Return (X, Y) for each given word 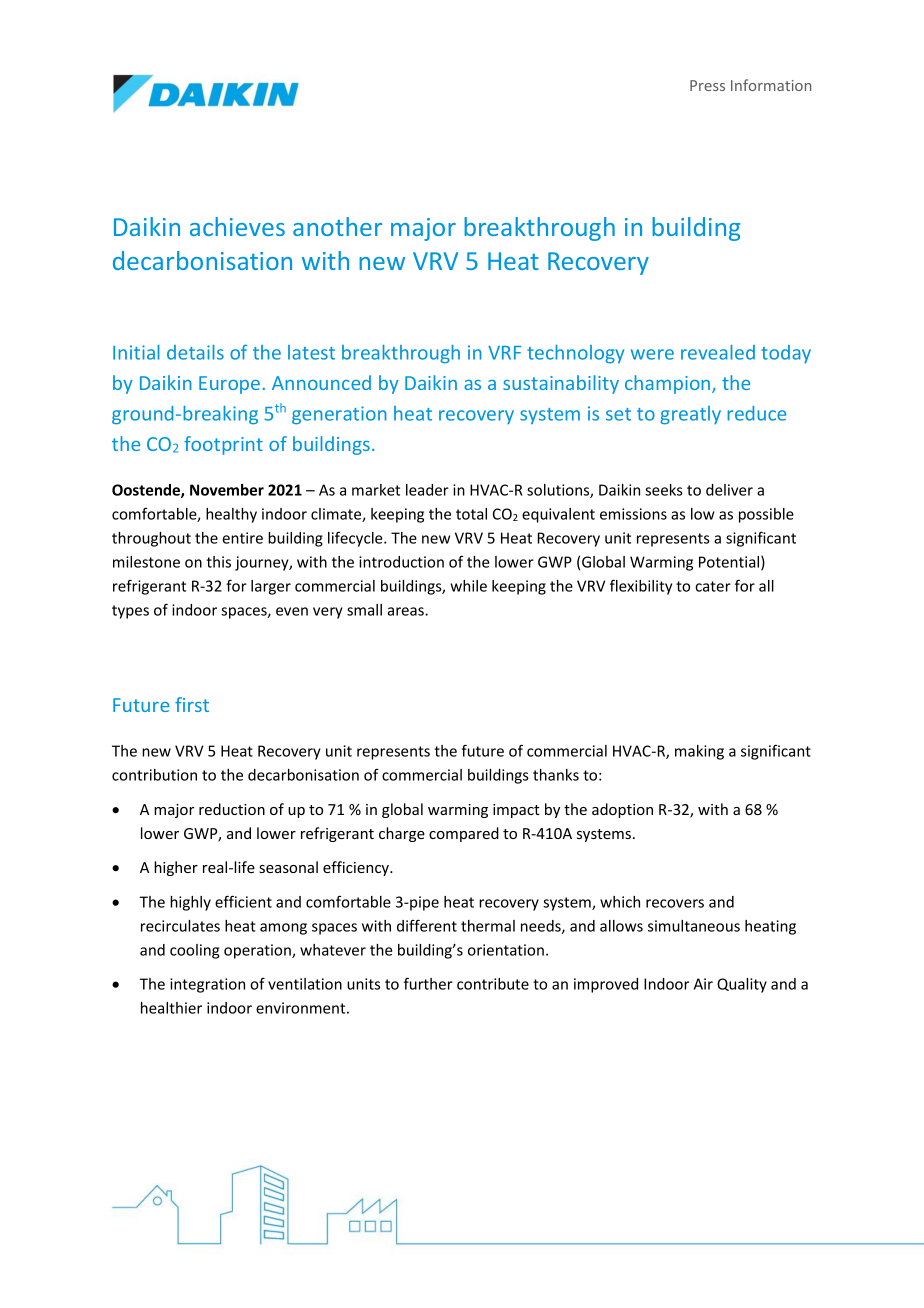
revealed (718, 352)
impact (516, 811)
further (428, 983)
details (195, 352)
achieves (237, 226)
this (218, 562)
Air (703, 984)
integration (207, 985)
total (471, 514)
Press (707, 85)
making (699, 752)
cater (713, 586)
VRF (504, 353)
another (337, 226)
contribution (154, 775)
